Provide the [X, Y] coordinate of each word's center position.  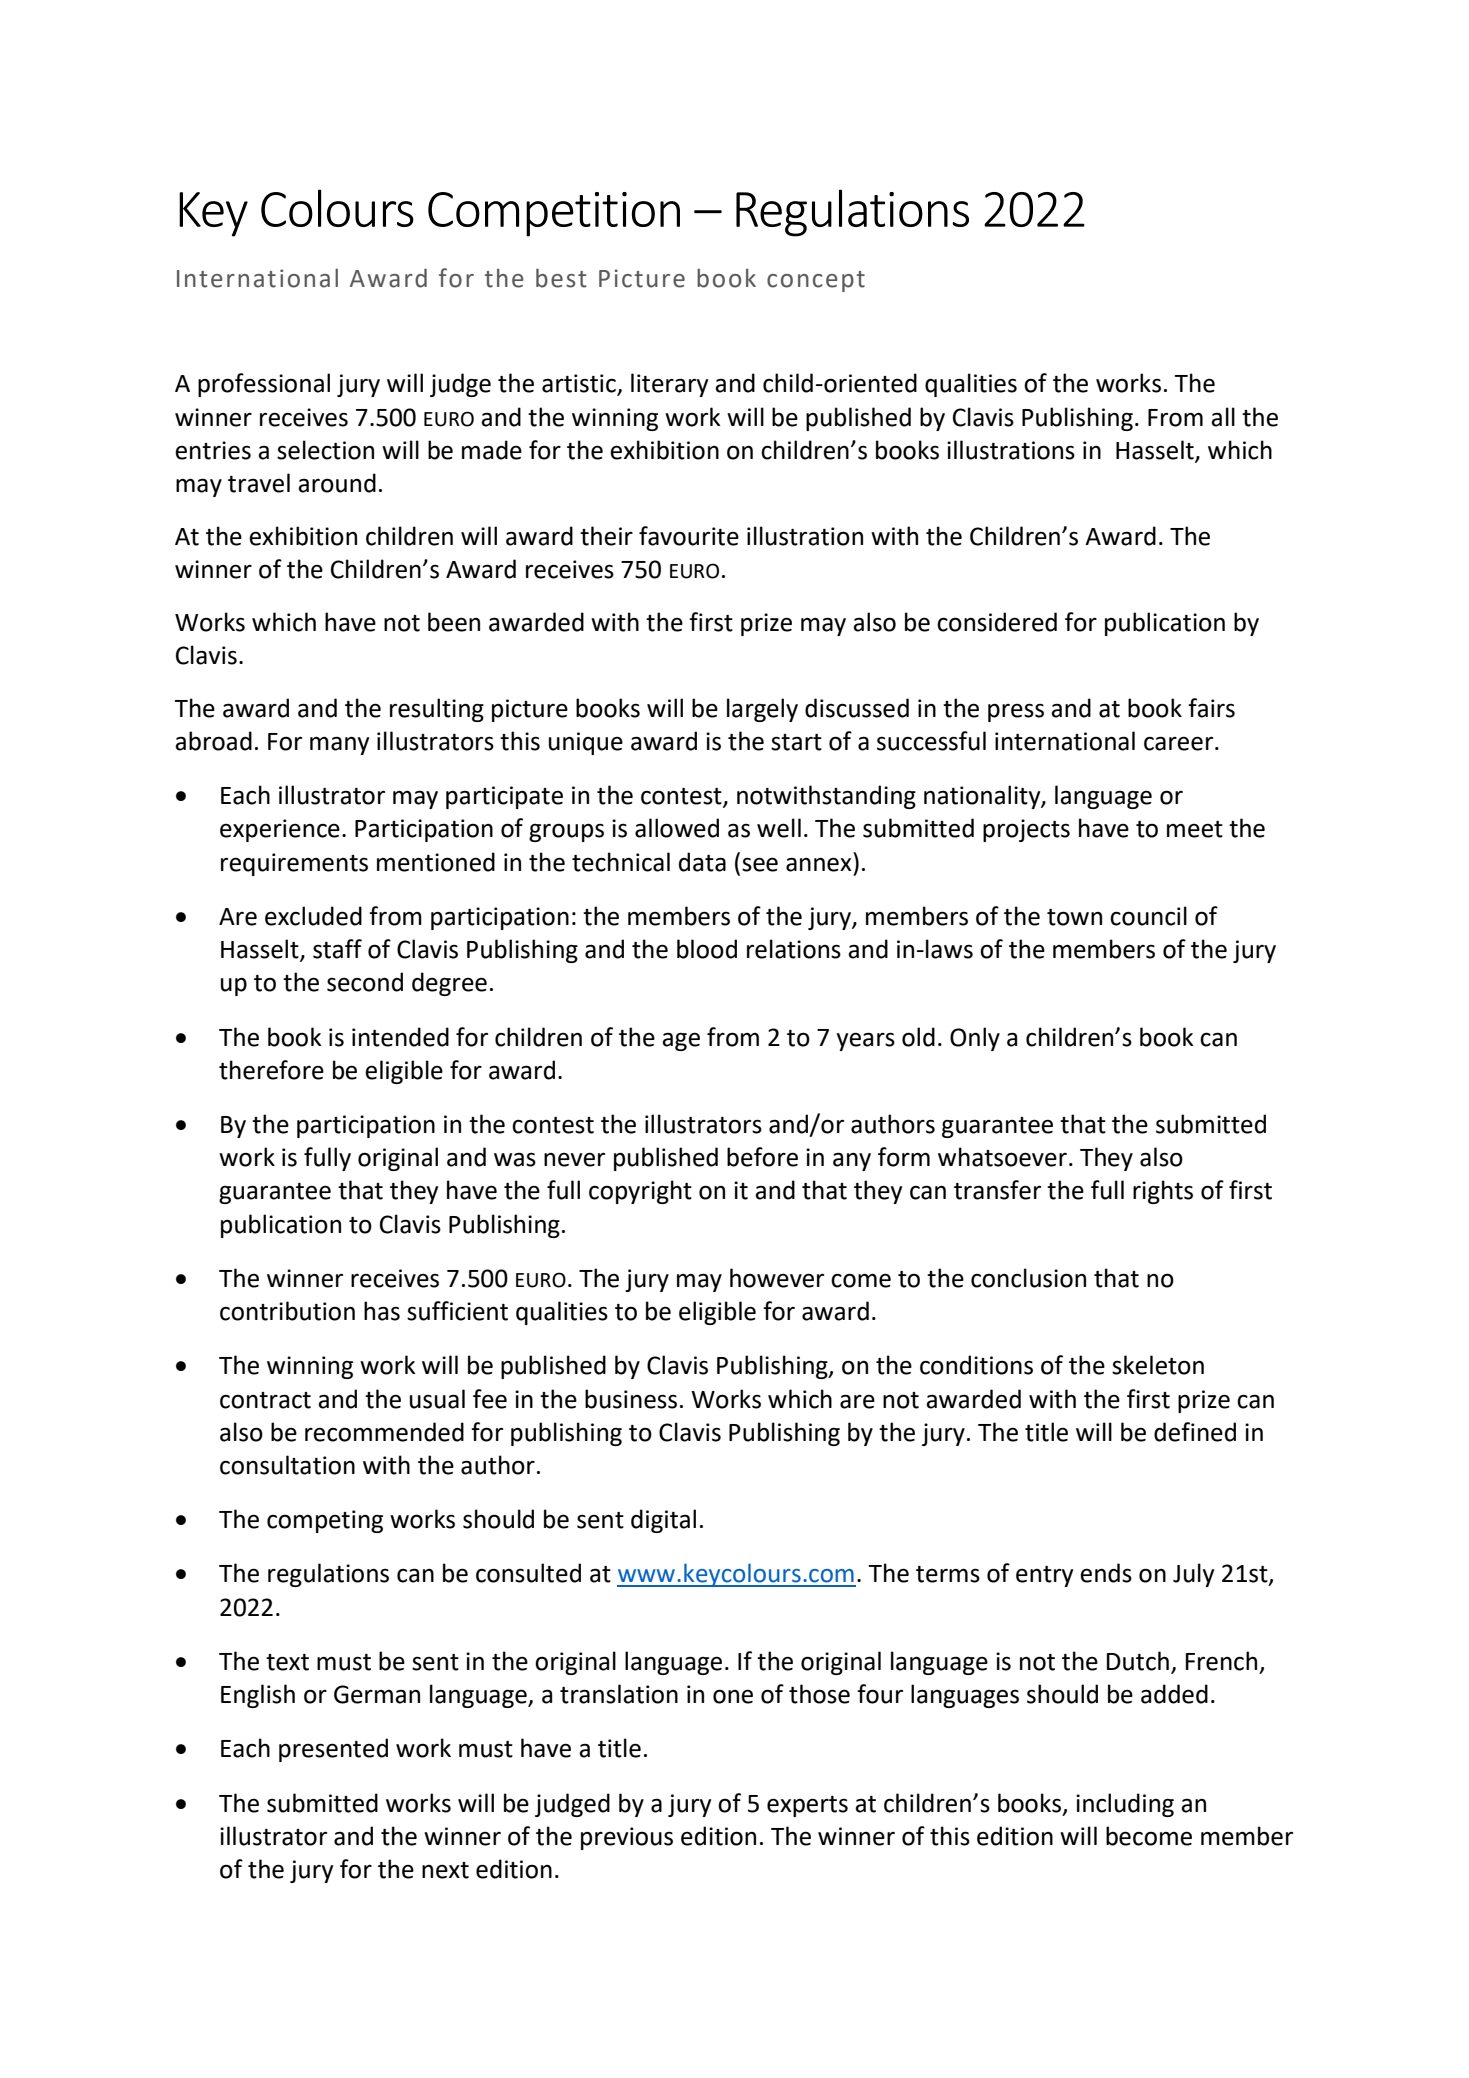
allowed [677, 828]
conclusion [1028, 1278]
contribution [287, 1311]
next [445, 1870]
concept [816, 281]
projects [1026, 830]
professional [264, 385]
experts [807, 1806]
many [339, 745]
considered [997, 622]
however [777, 1278]
